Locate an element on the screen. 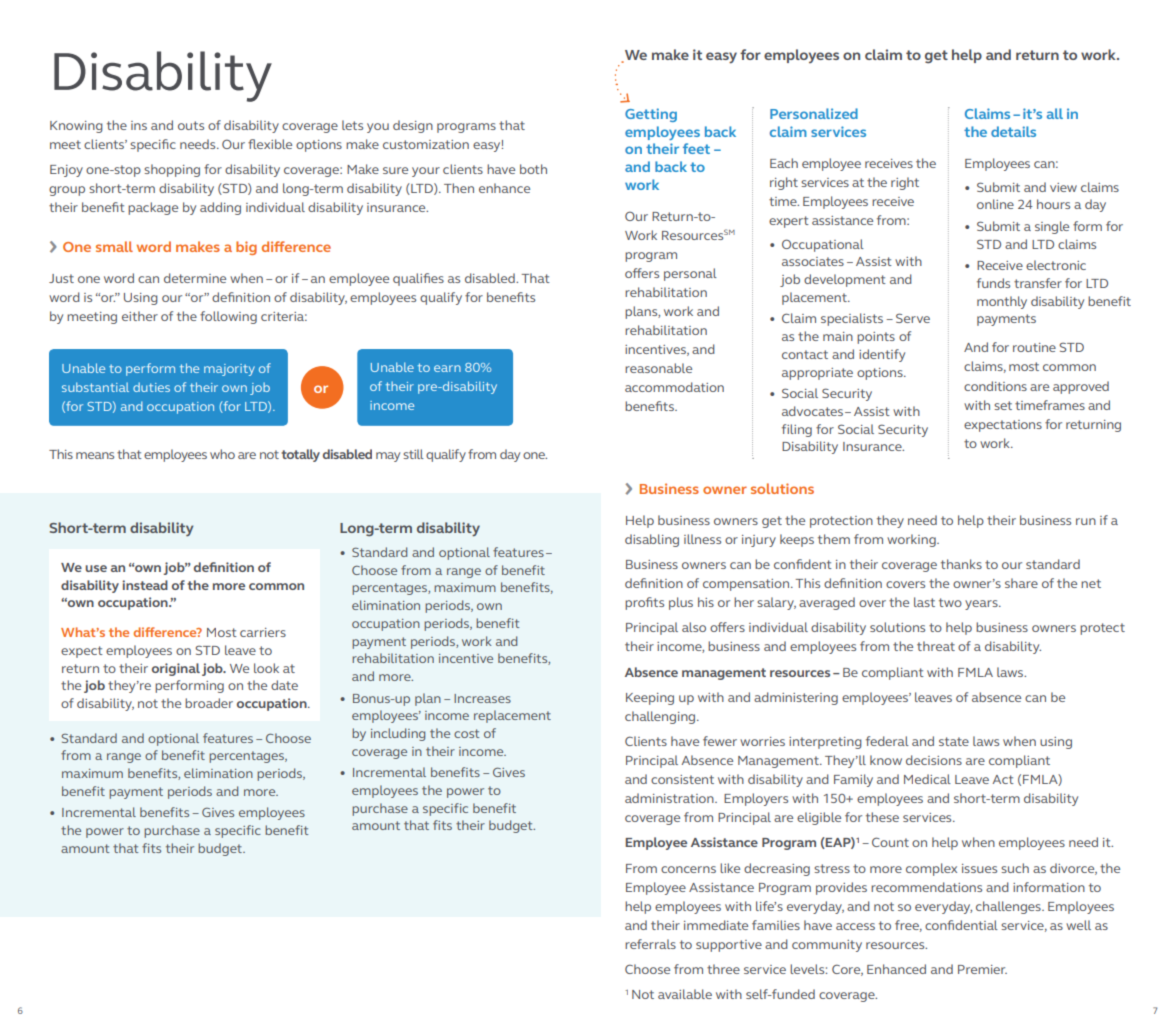 This screenshot has width=1176, height=1029. referrals is located at coordinates (650, 944).
